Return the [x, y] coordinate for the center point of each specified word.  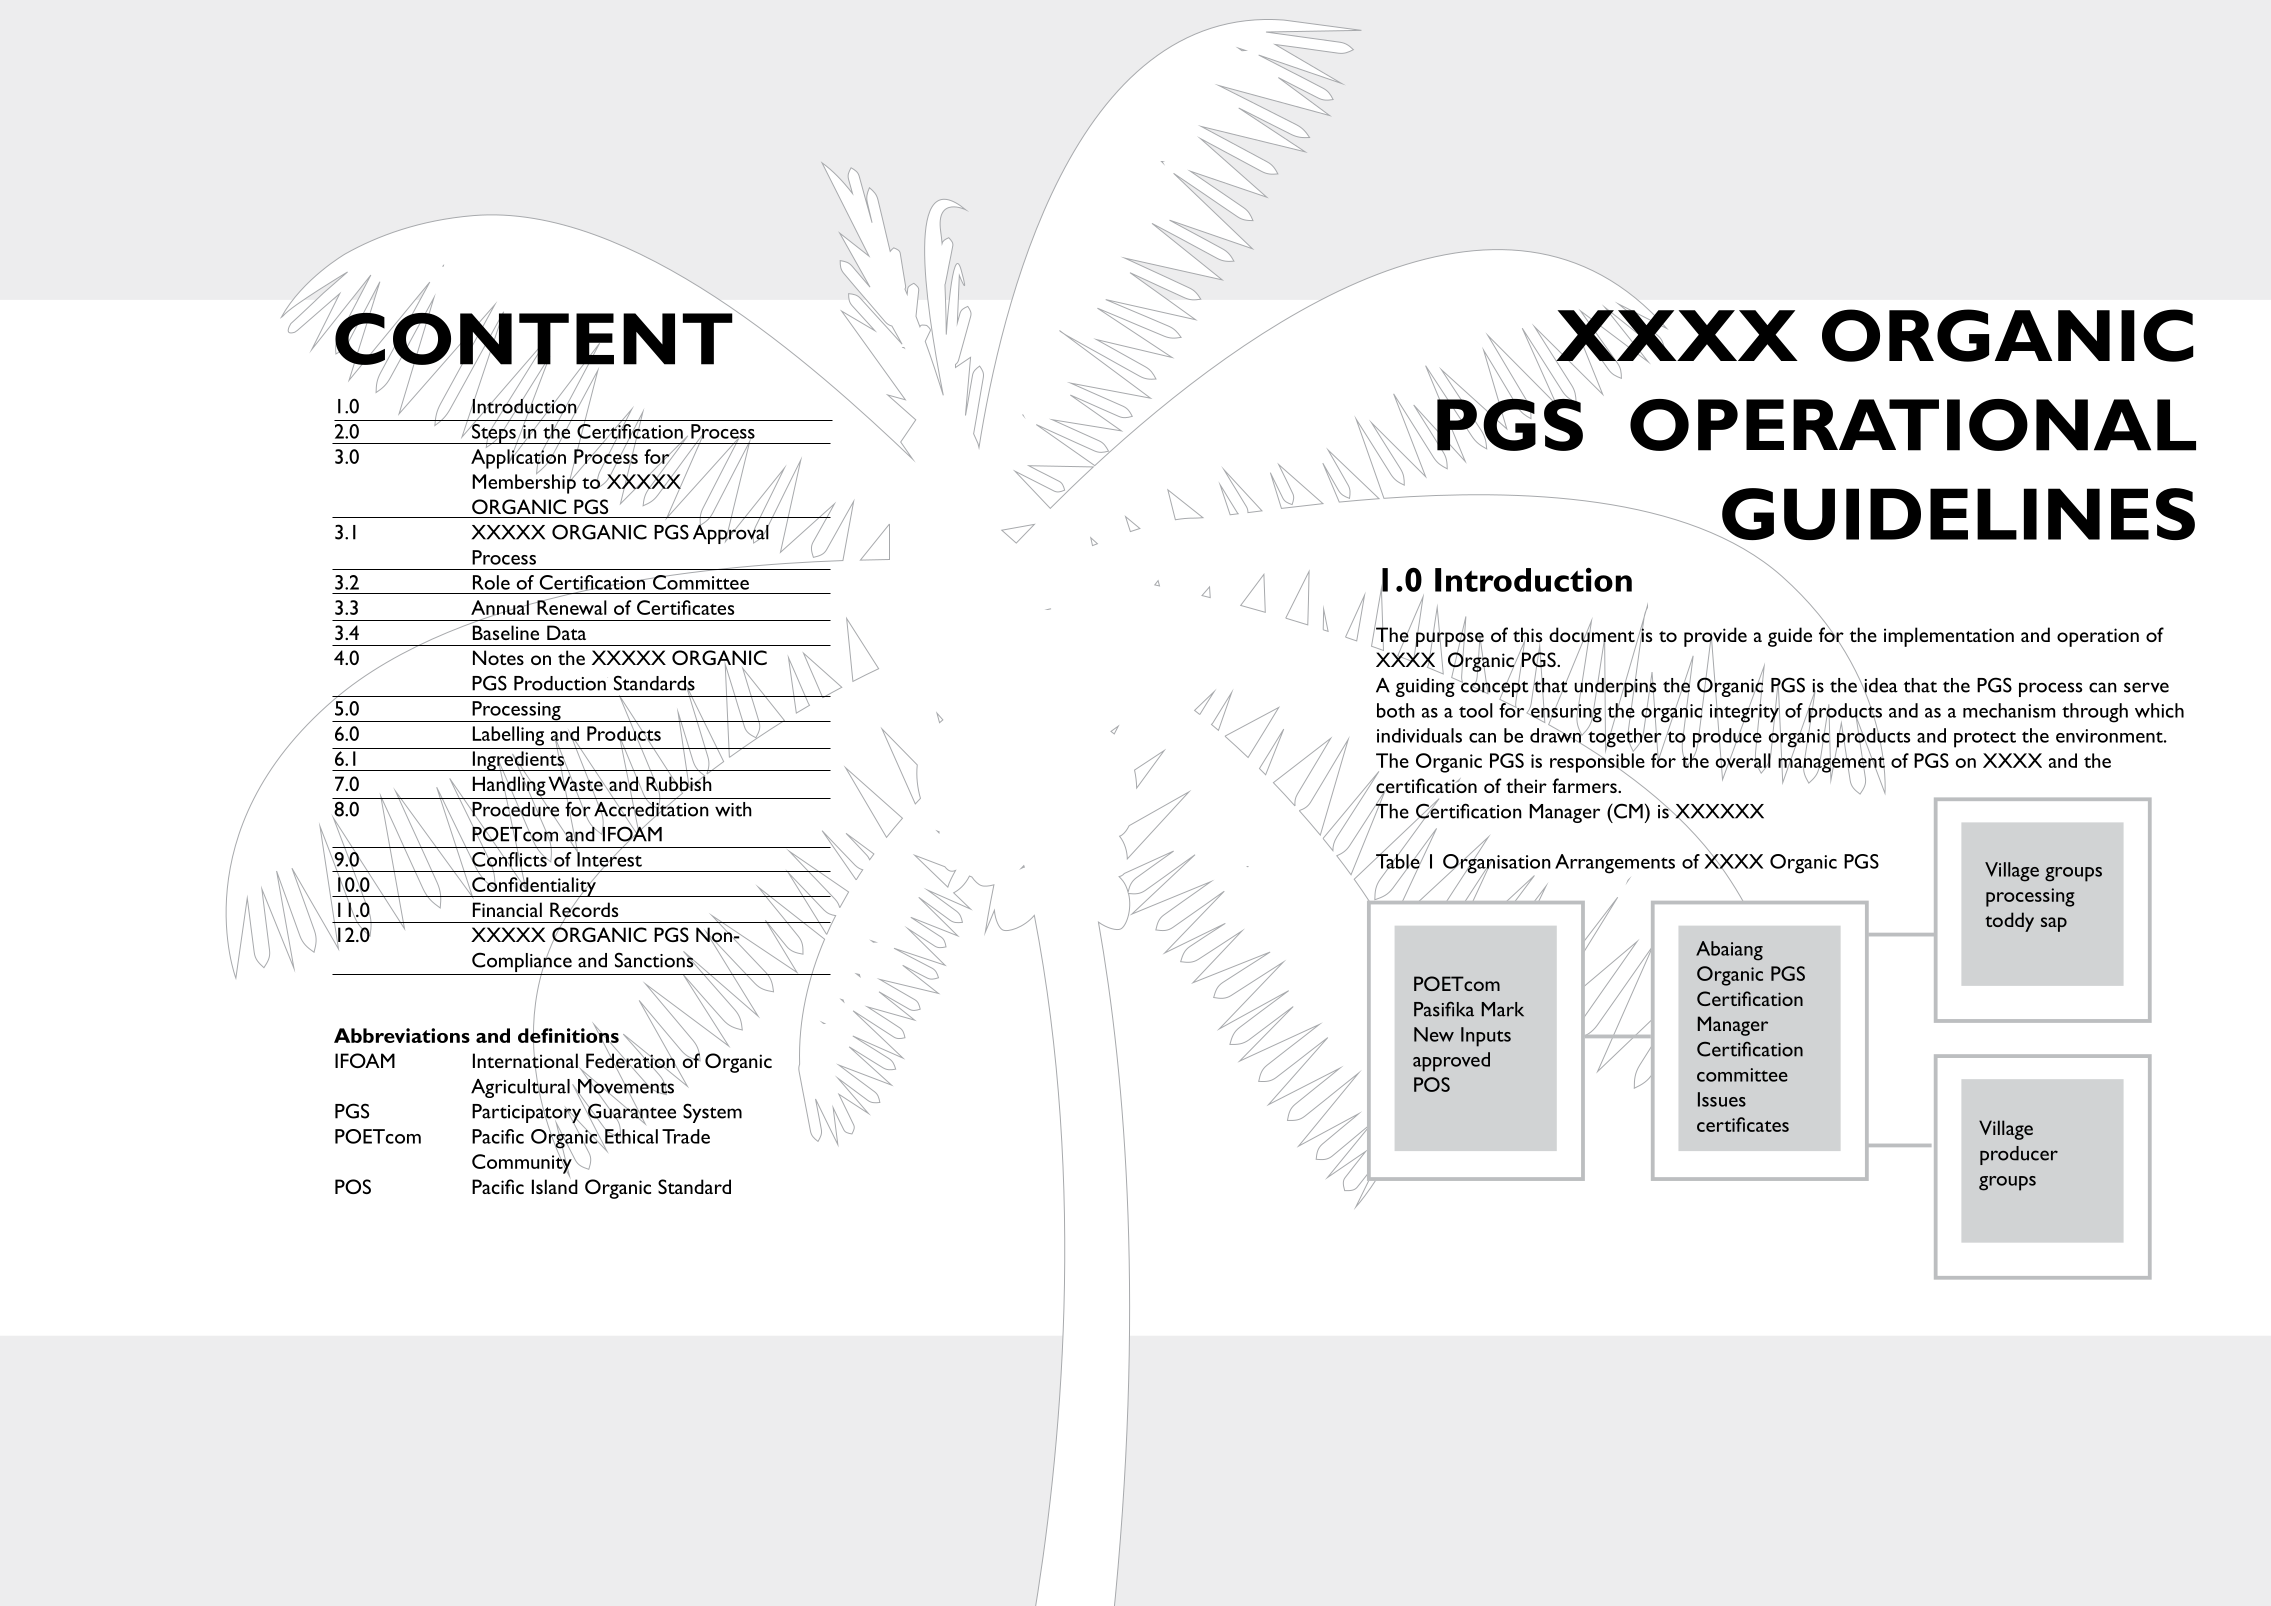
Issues [1722, 1099]
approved [1451, 1062]
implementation [1949, 637]
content [534, 338]
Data [566, 632]
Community [523, 1164]
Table [1398, 861]
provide [1715, 638]
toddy [2010, 922]
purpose [1449, 639]
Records [584, 910]
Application [518, 459]
